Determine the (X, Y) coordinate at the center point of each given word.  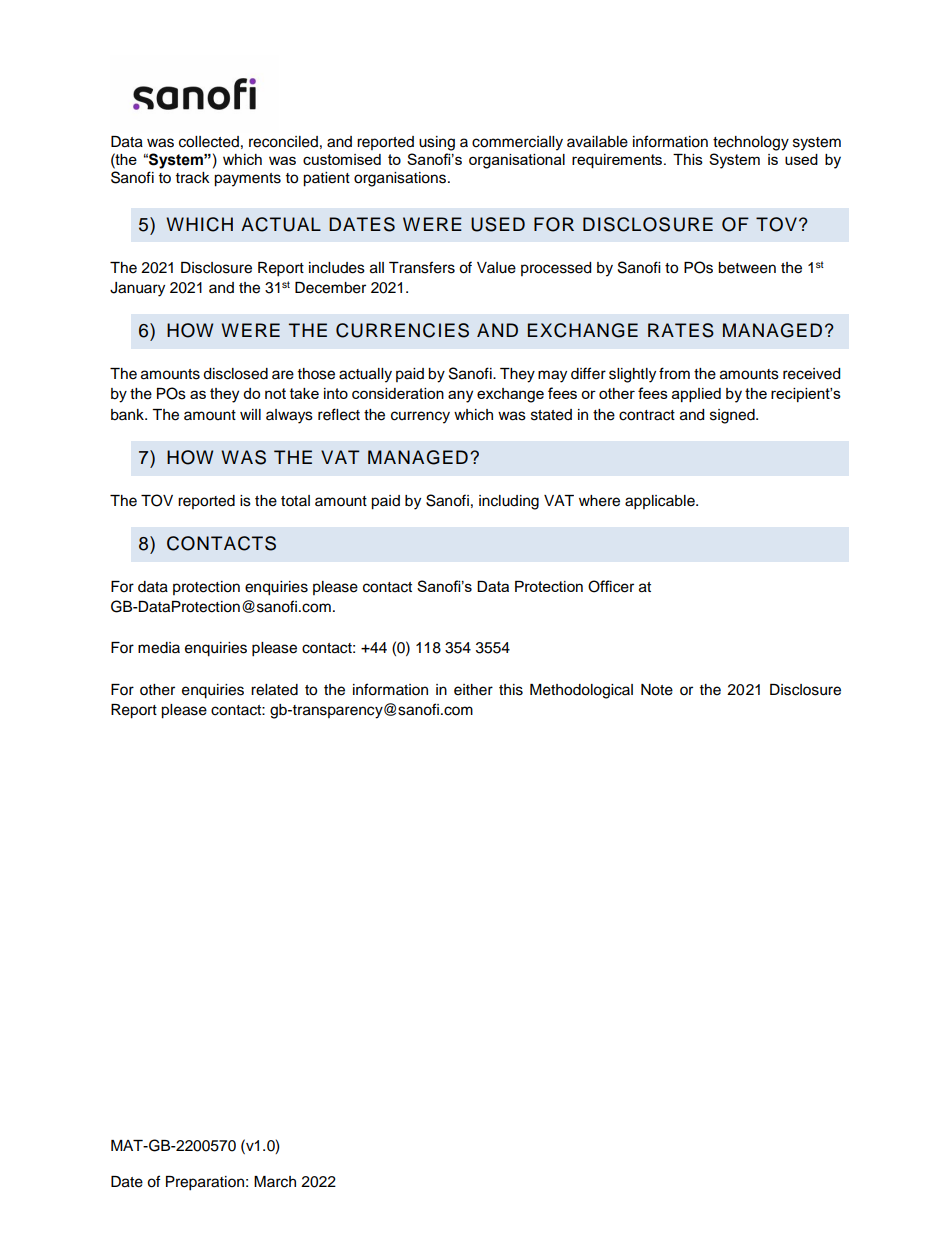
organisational (517, 161)
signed (733, 416)
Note (657, 690)
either (473, 690)
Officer (611, 586)
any (460, 396)
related (274, 690)
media (159, 648)
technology (751, 143)
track (193, 178)
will (250, 414)
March (275, 1182)
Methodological (581, 691)
